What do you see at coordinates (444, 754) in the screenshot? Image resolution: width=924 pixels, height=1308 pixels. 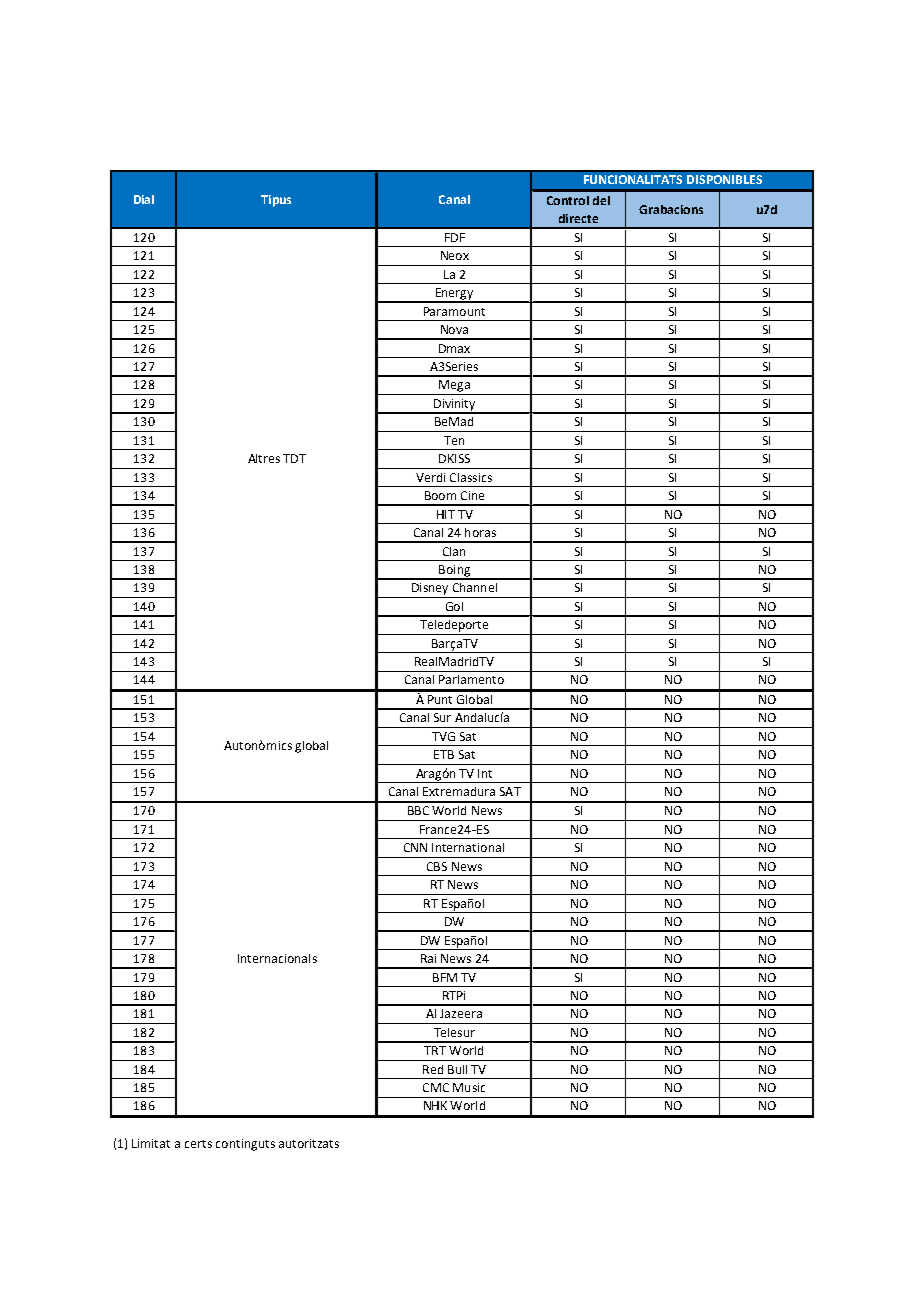 I see `ETB` at bounding box center [444, 754].
